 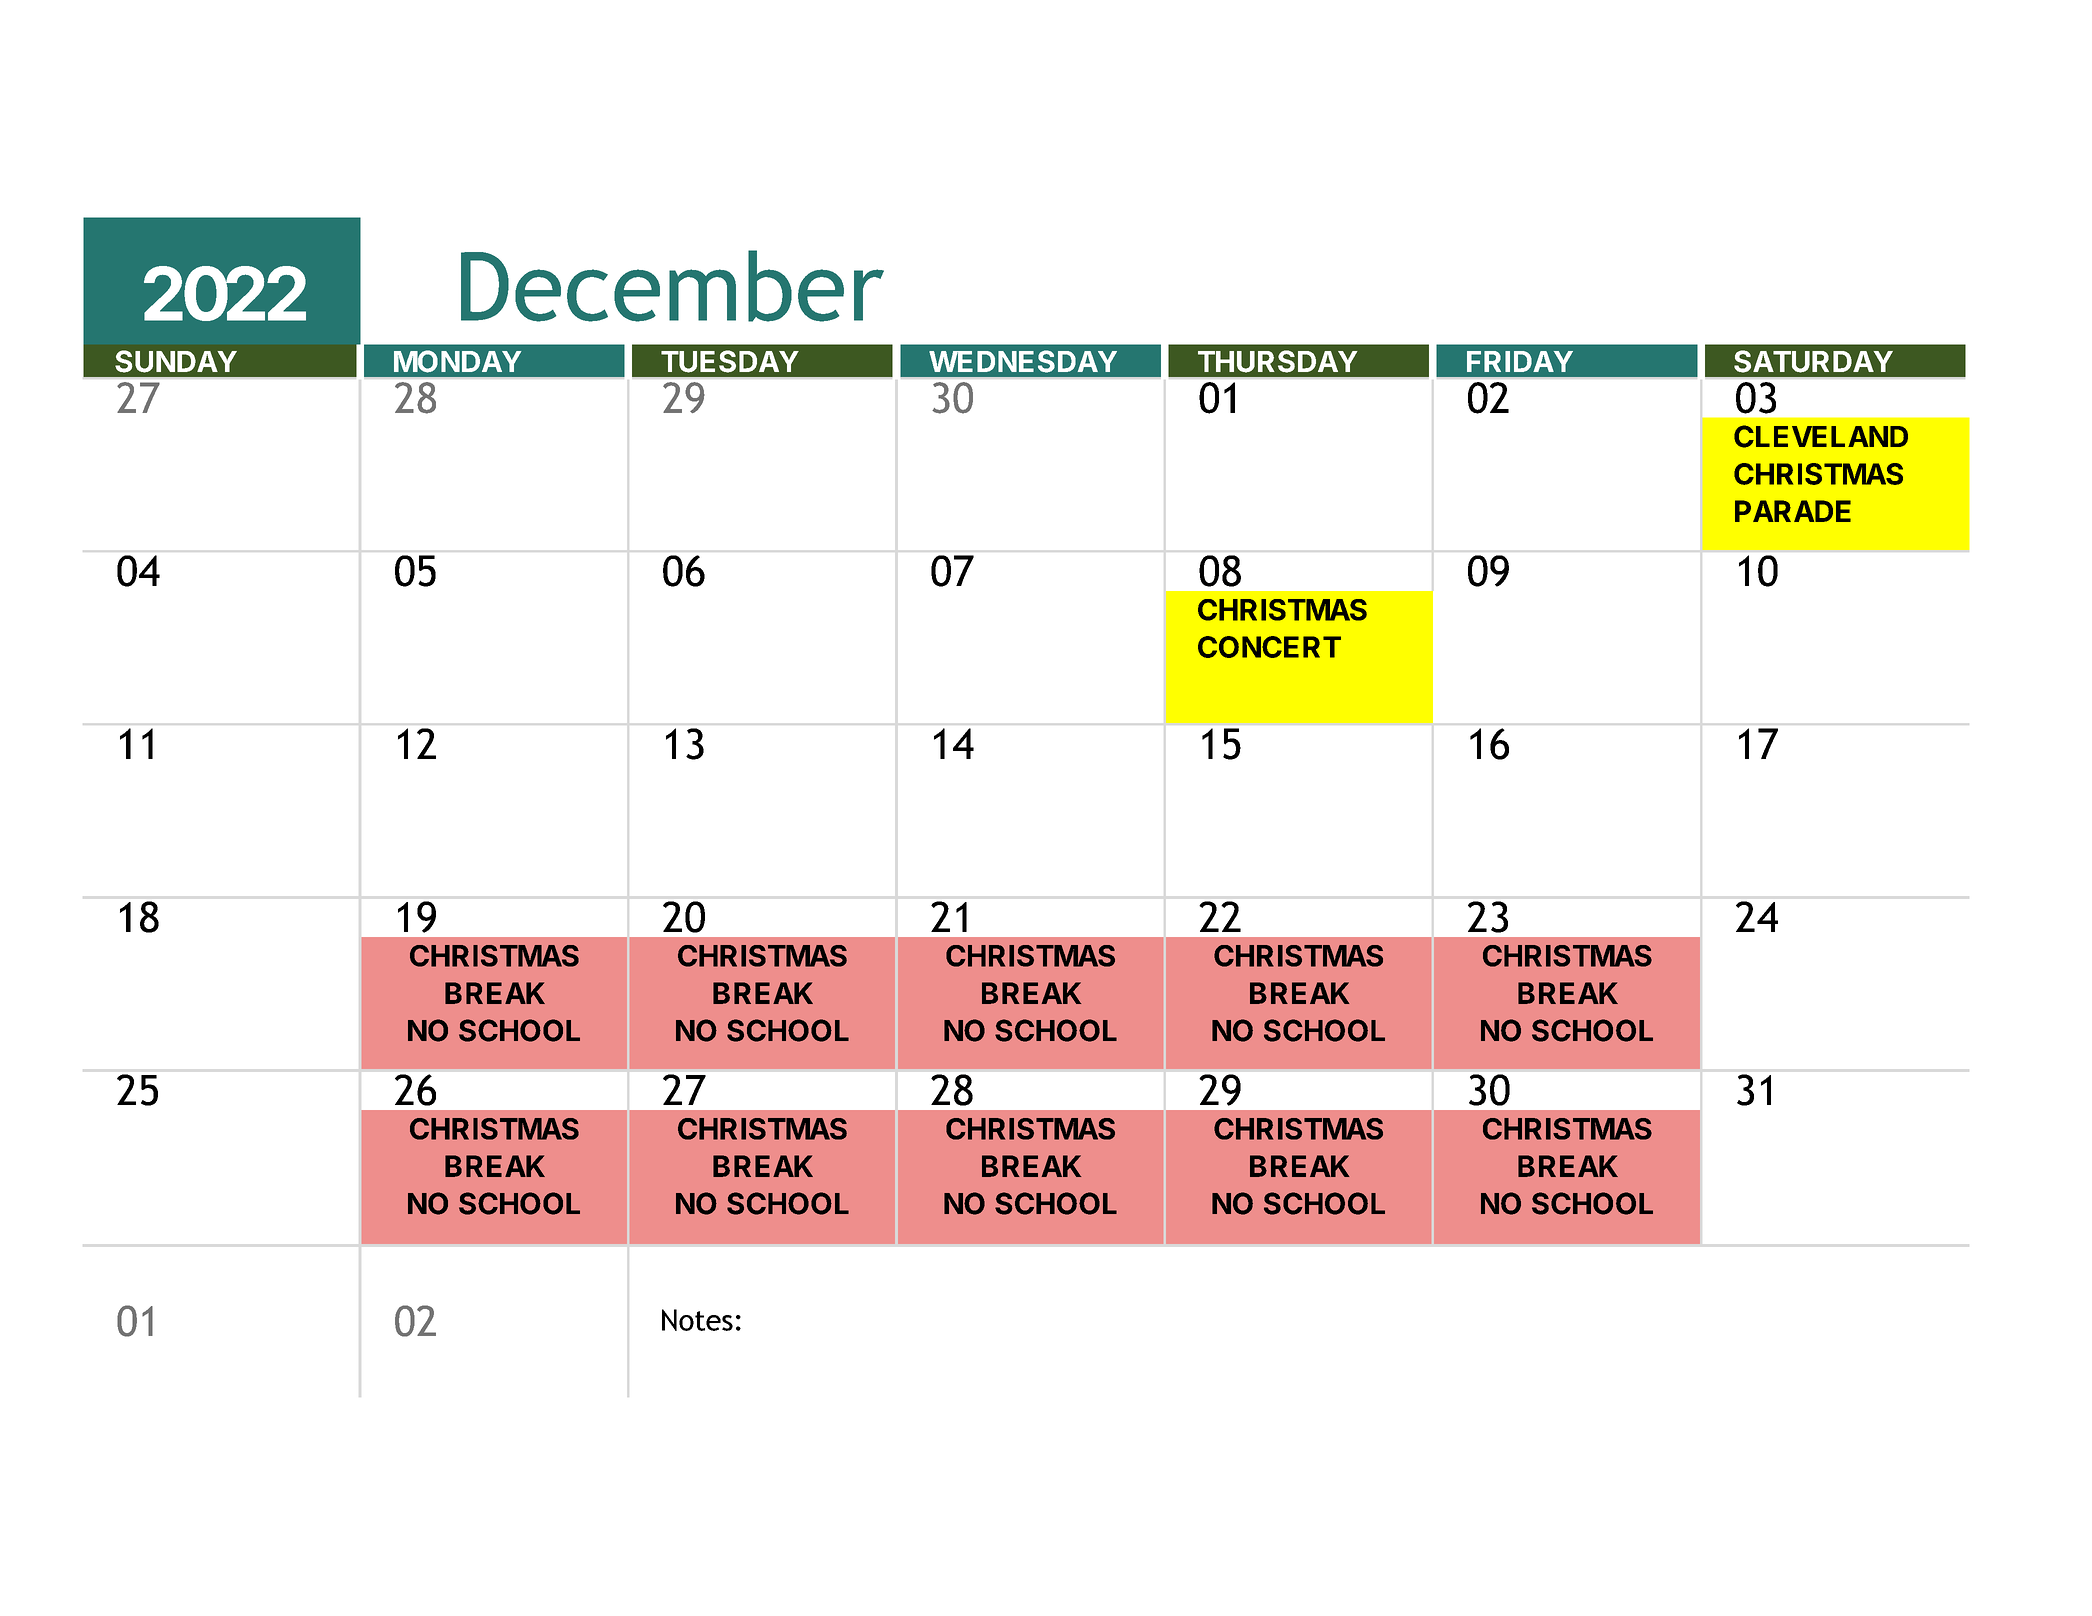 What do you see at coordinates (730, 361) in the screenshot?
I see `TUESDAY` at bounding box center [730, 361].
